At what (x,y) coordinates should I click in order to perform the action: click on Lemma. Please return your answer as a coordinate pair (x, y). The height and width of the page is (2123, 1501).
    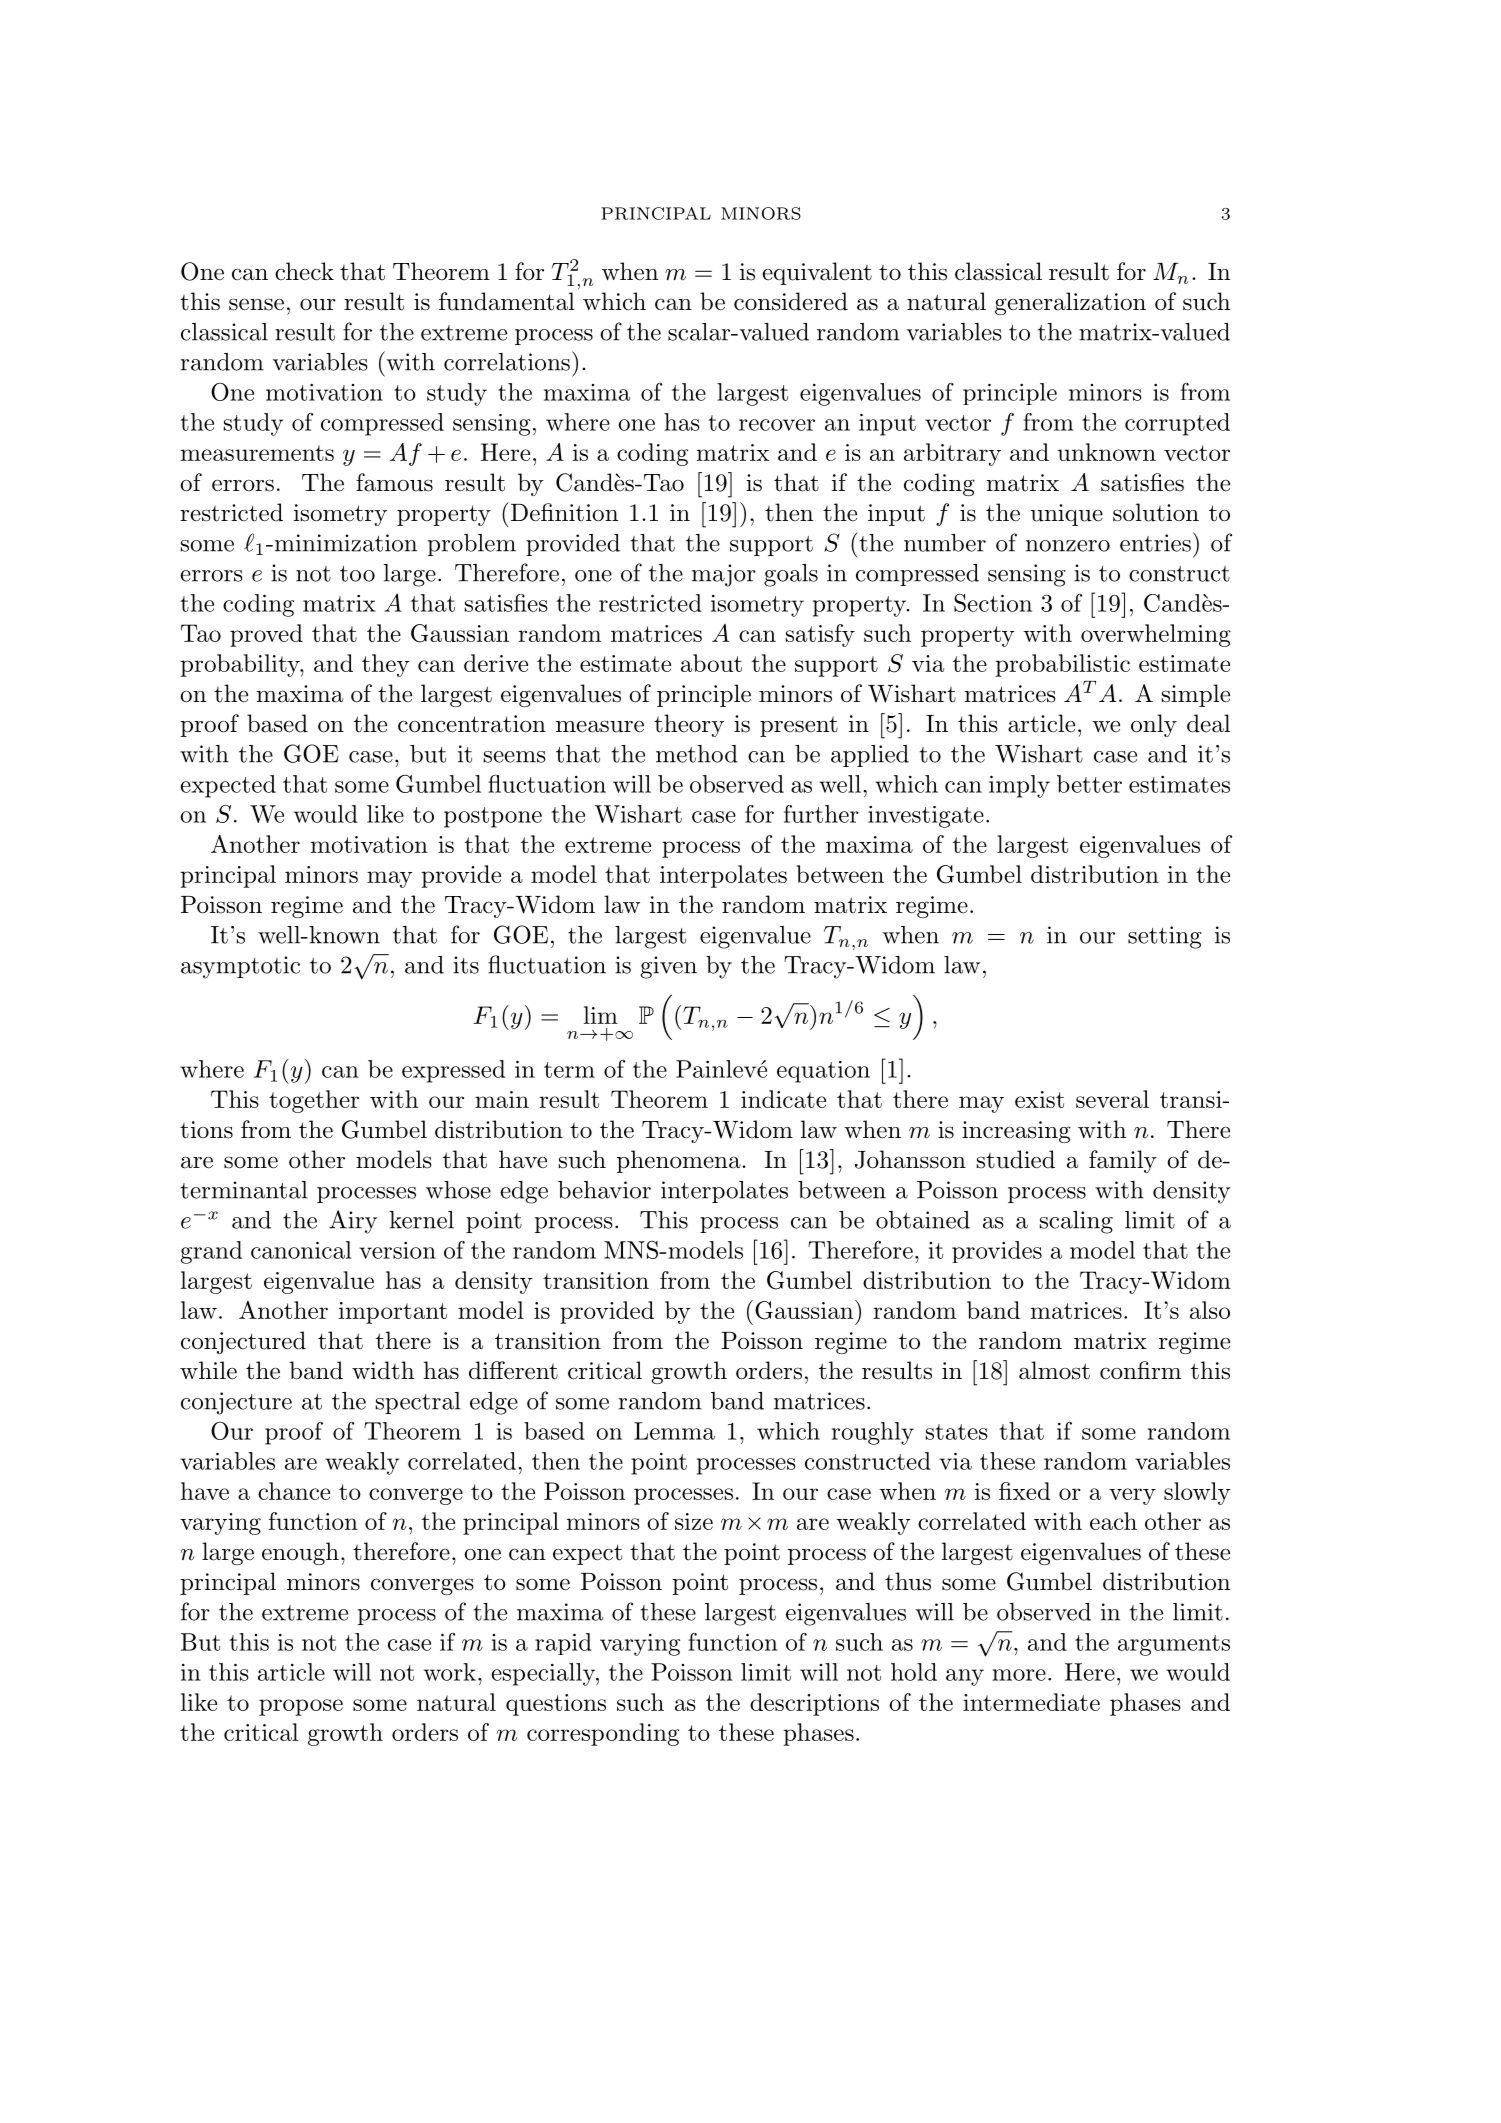
    Looking at the image, I should click on (674, 1431).
